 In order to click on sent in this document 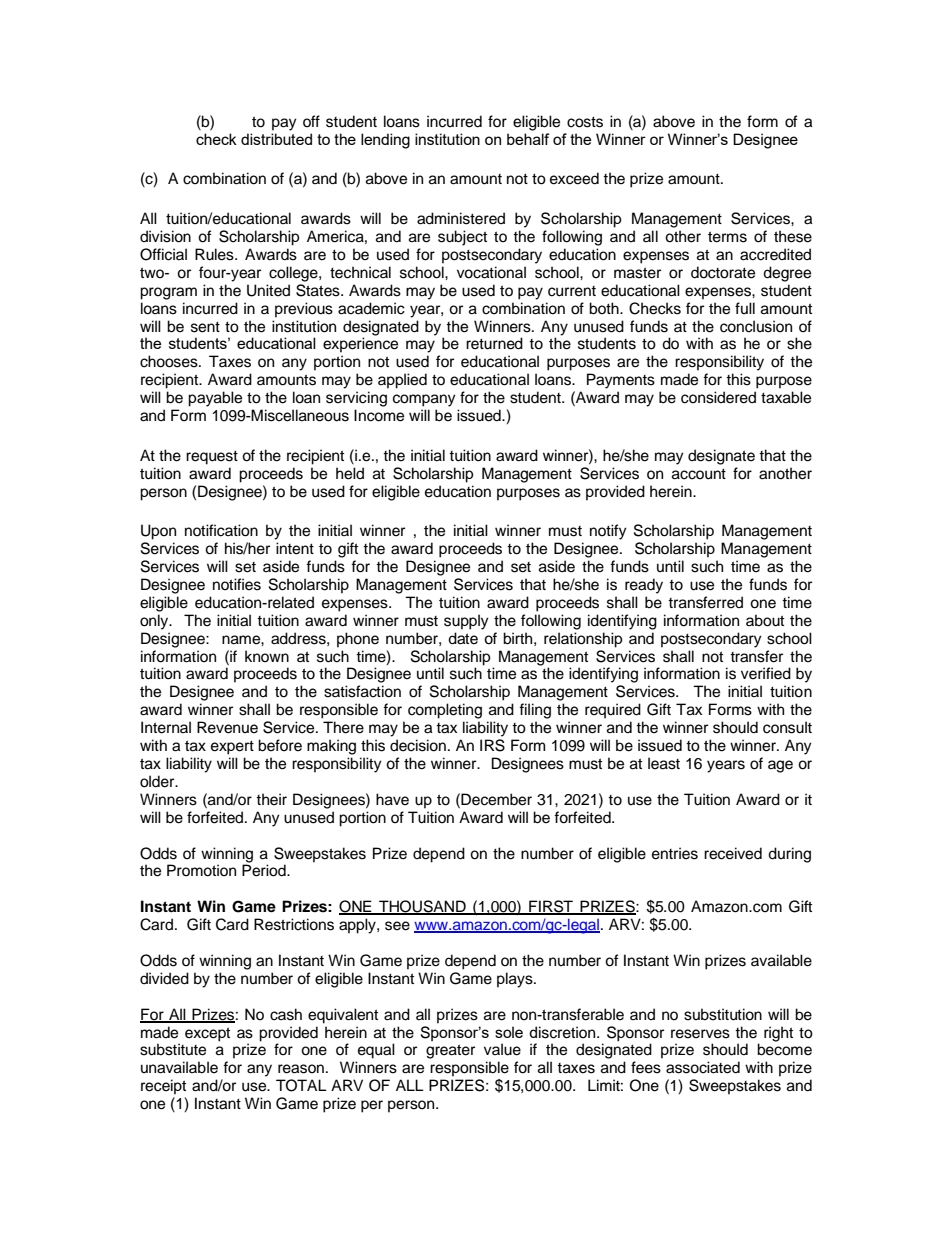, I will do `click(205, 327)`.
